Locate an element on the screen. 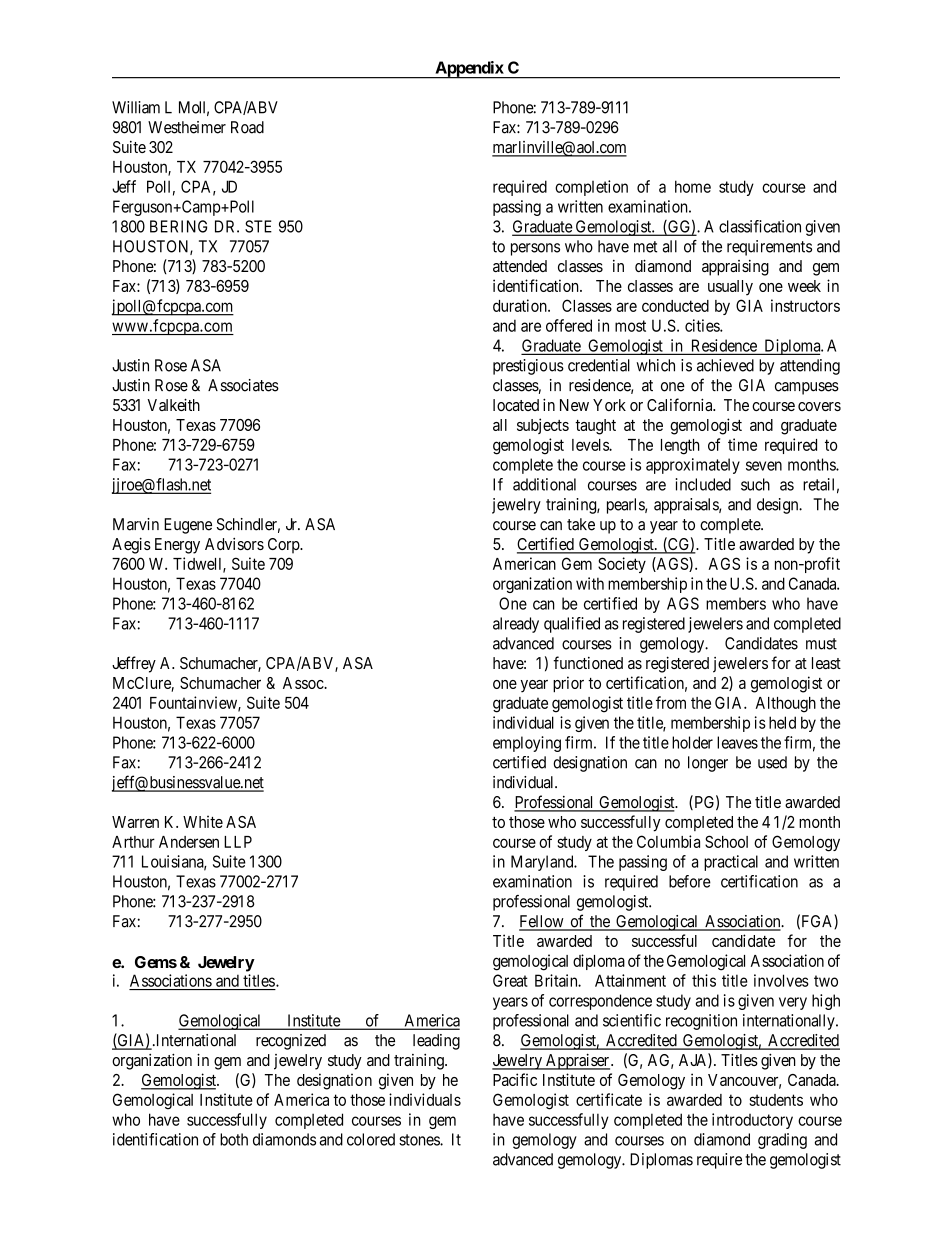 The height and width of the screenshot is (1233, 952). home is located at coordinates (693, 186).
